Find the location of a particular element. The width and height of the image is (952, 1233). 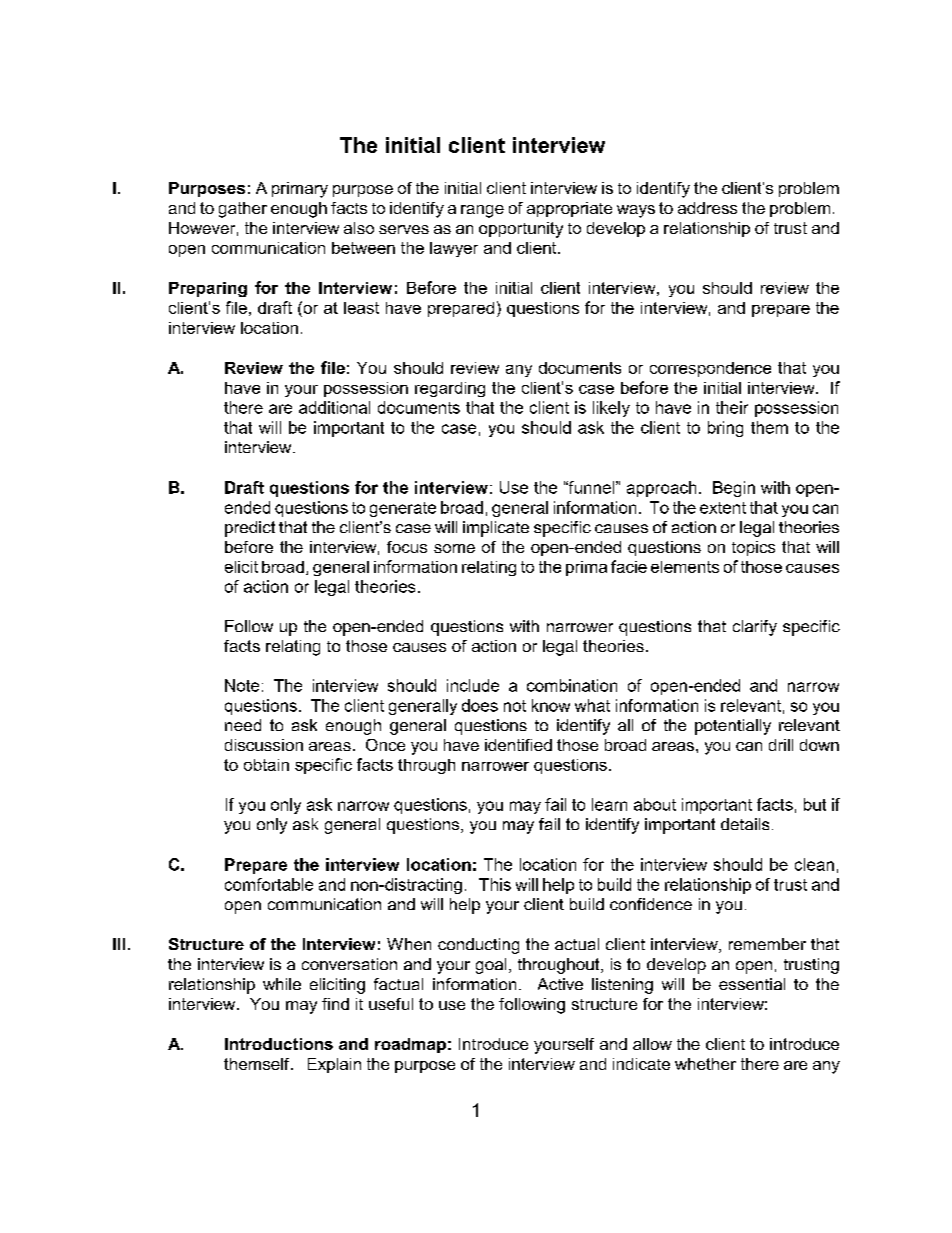

drill is located at coordinates (781, 745).
